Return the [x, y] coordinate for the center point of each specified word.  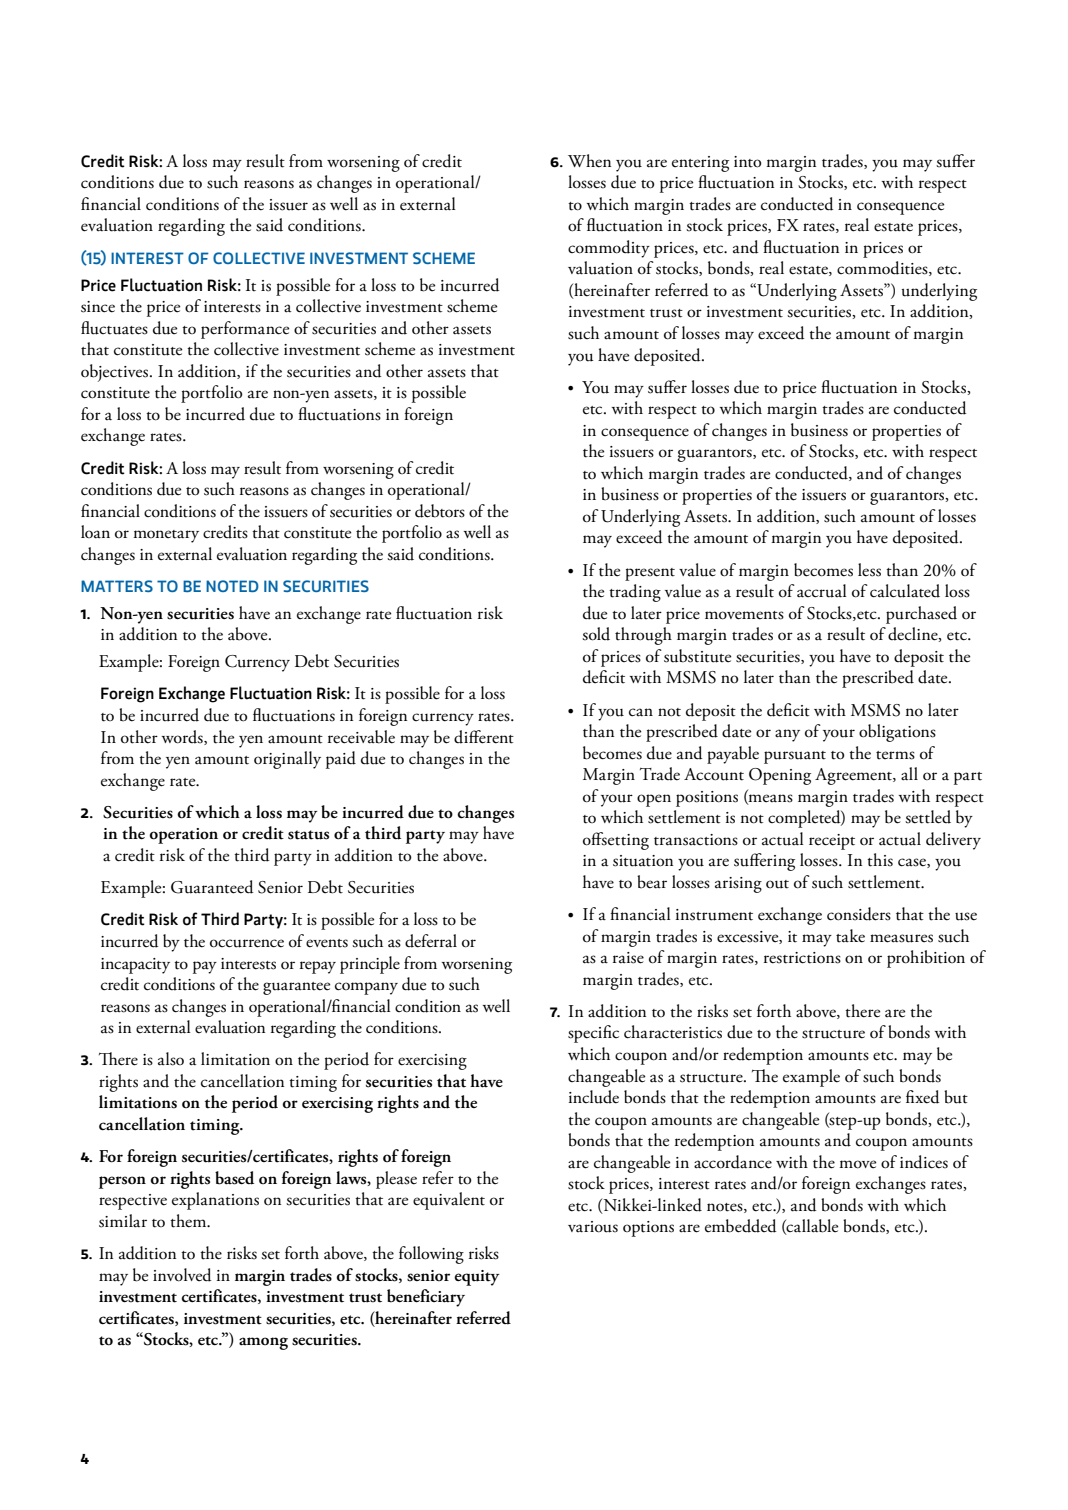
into [748, 162]
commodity [609, 249]
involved [182, 1275]
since [98, 307]
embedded [741, 1226]
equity [477, 1278]
